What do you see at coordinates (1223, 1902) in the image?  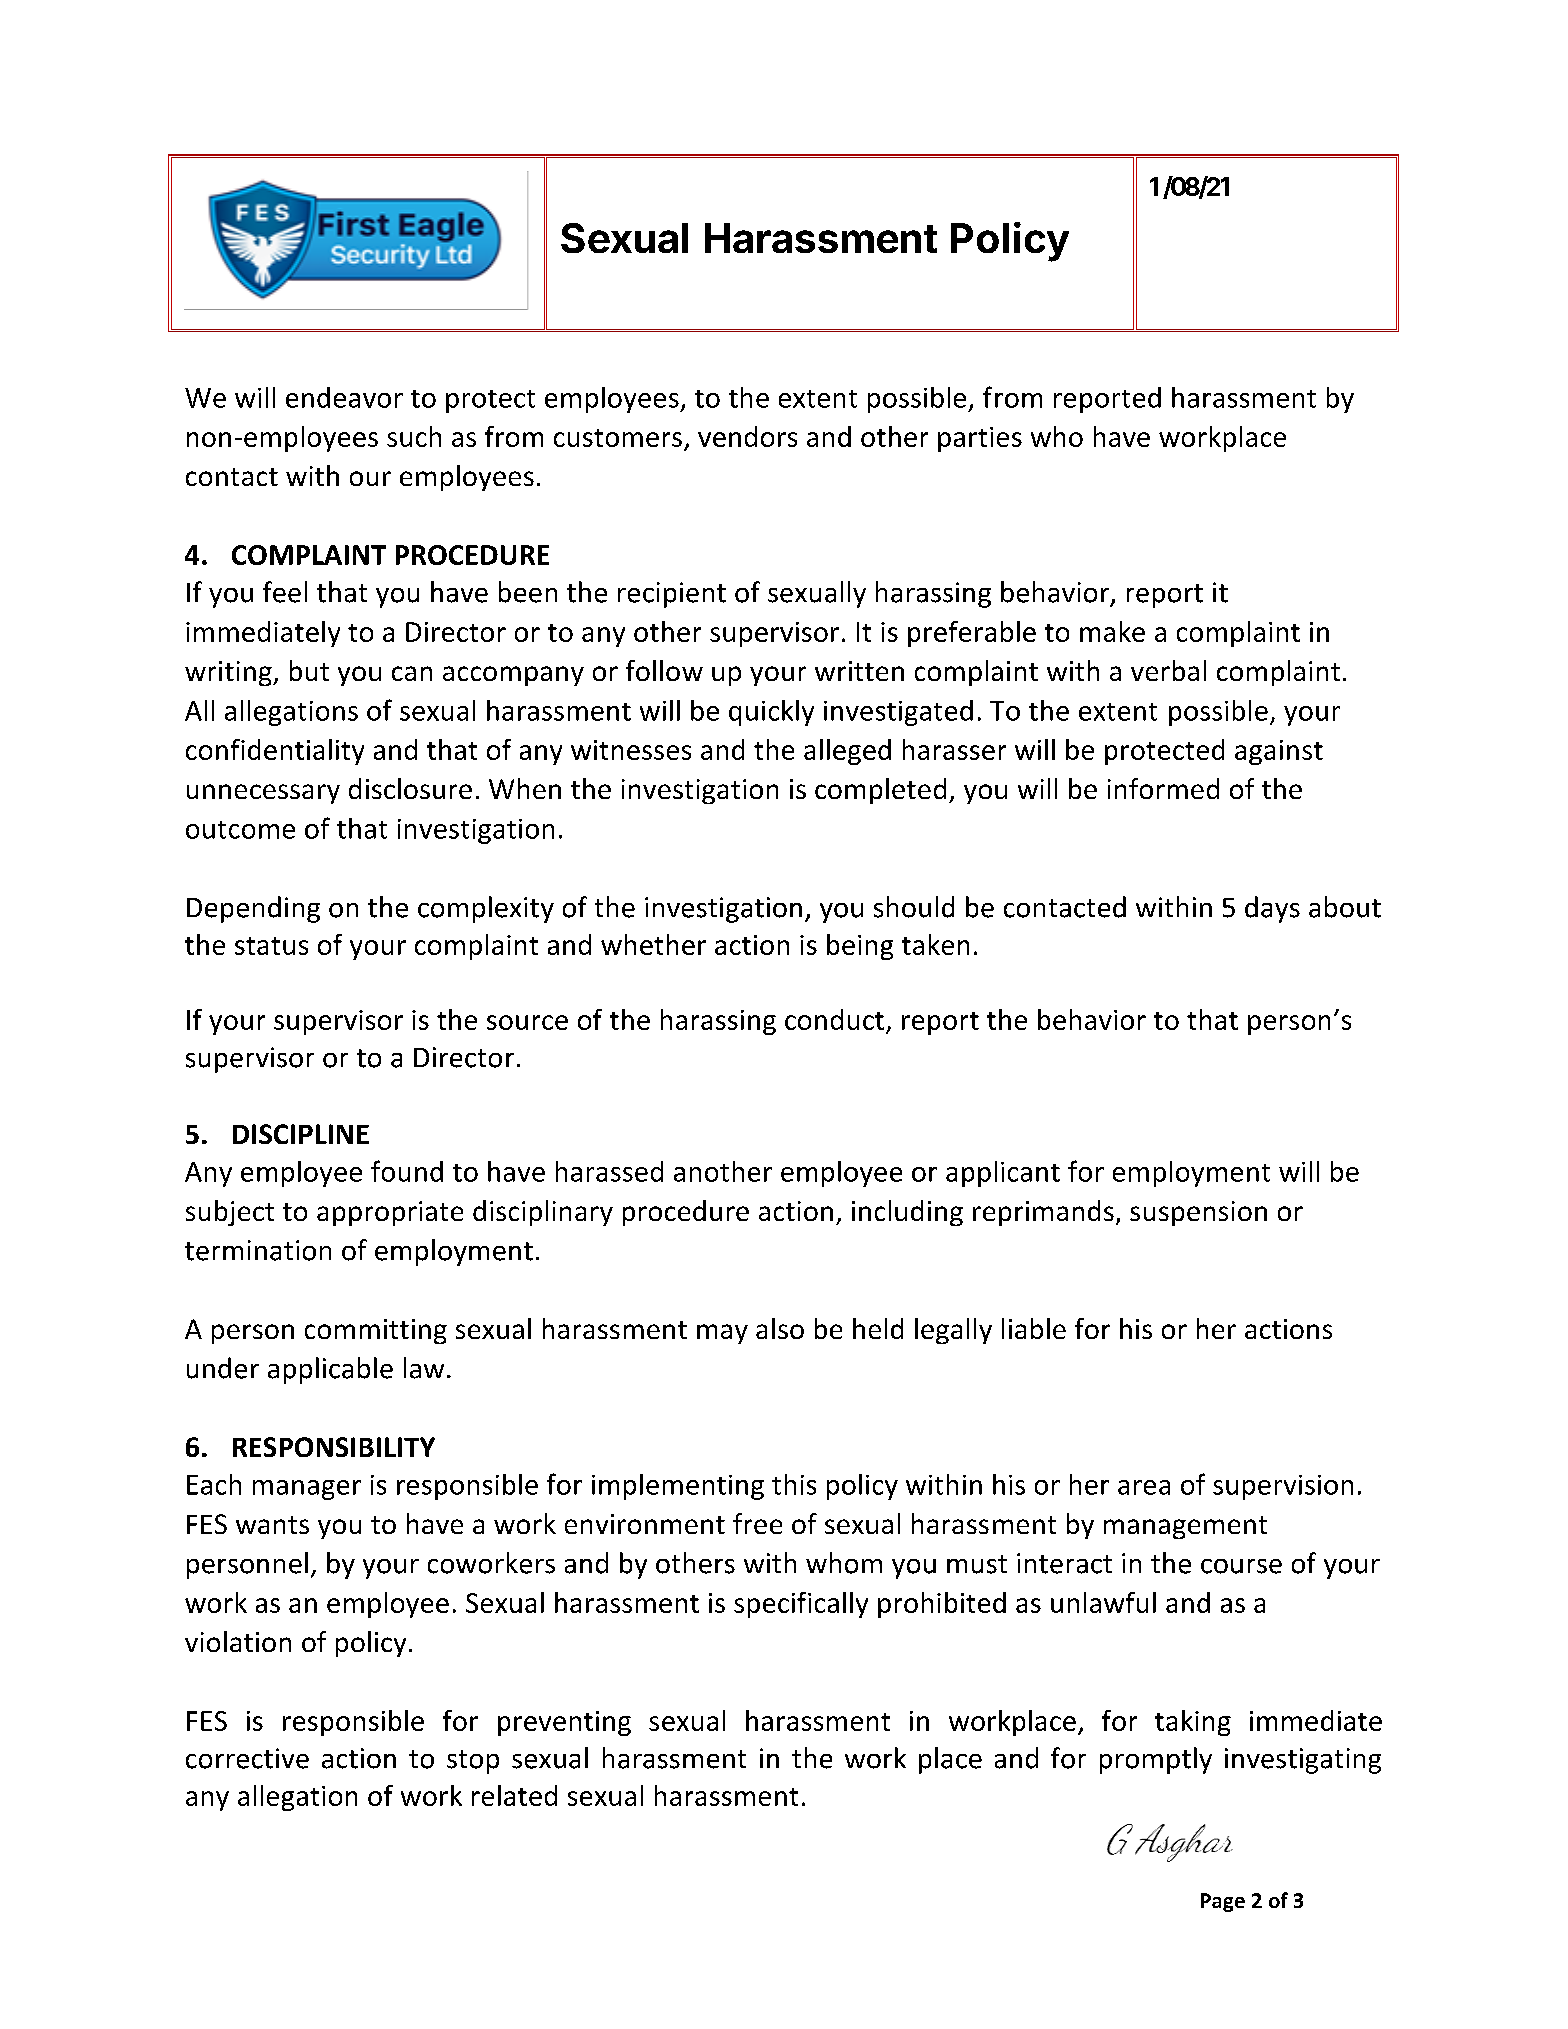 I see `Page` at bounding box center [1223, 1902].
